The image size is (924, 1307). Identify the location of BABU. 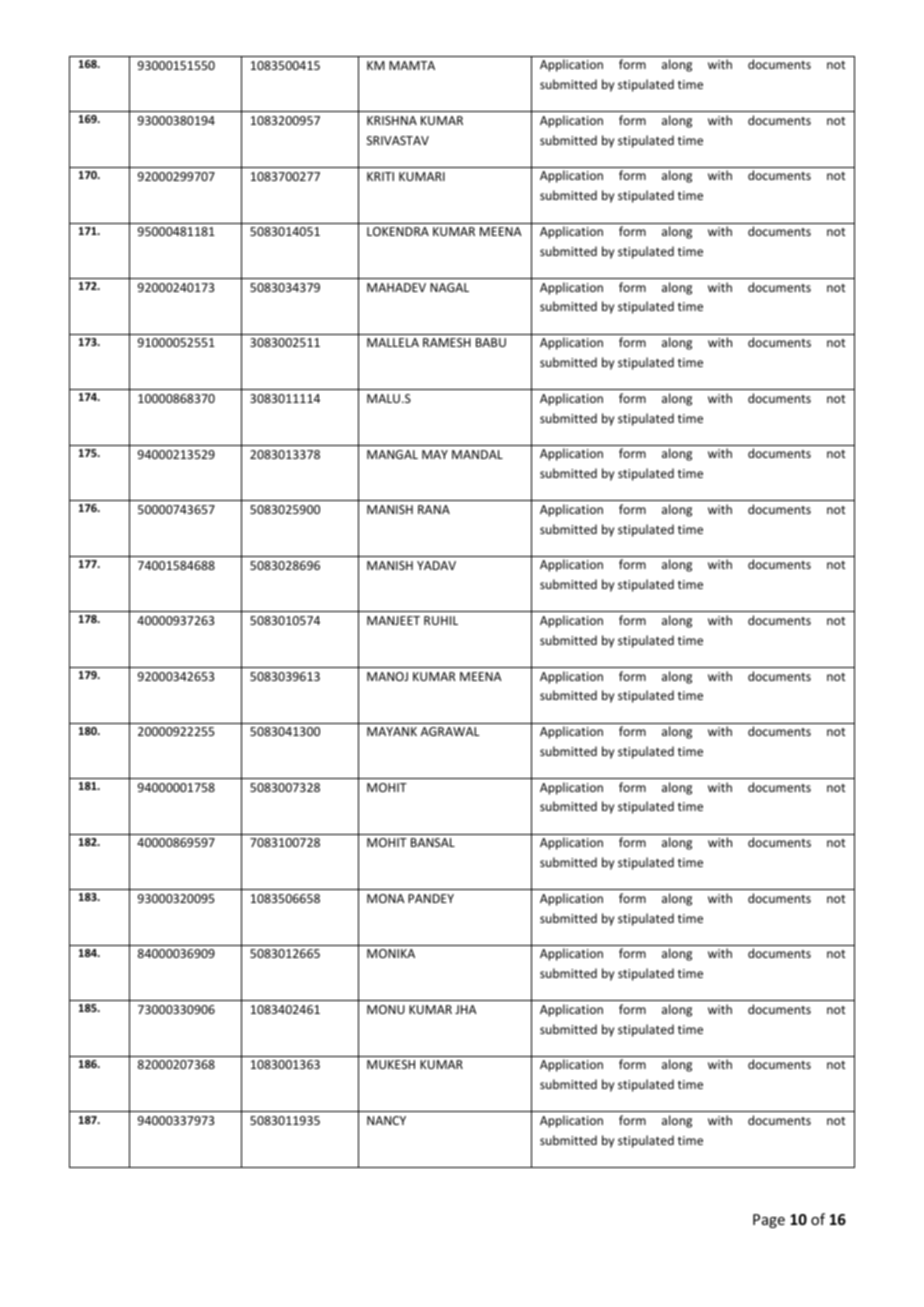
(491, 342).
